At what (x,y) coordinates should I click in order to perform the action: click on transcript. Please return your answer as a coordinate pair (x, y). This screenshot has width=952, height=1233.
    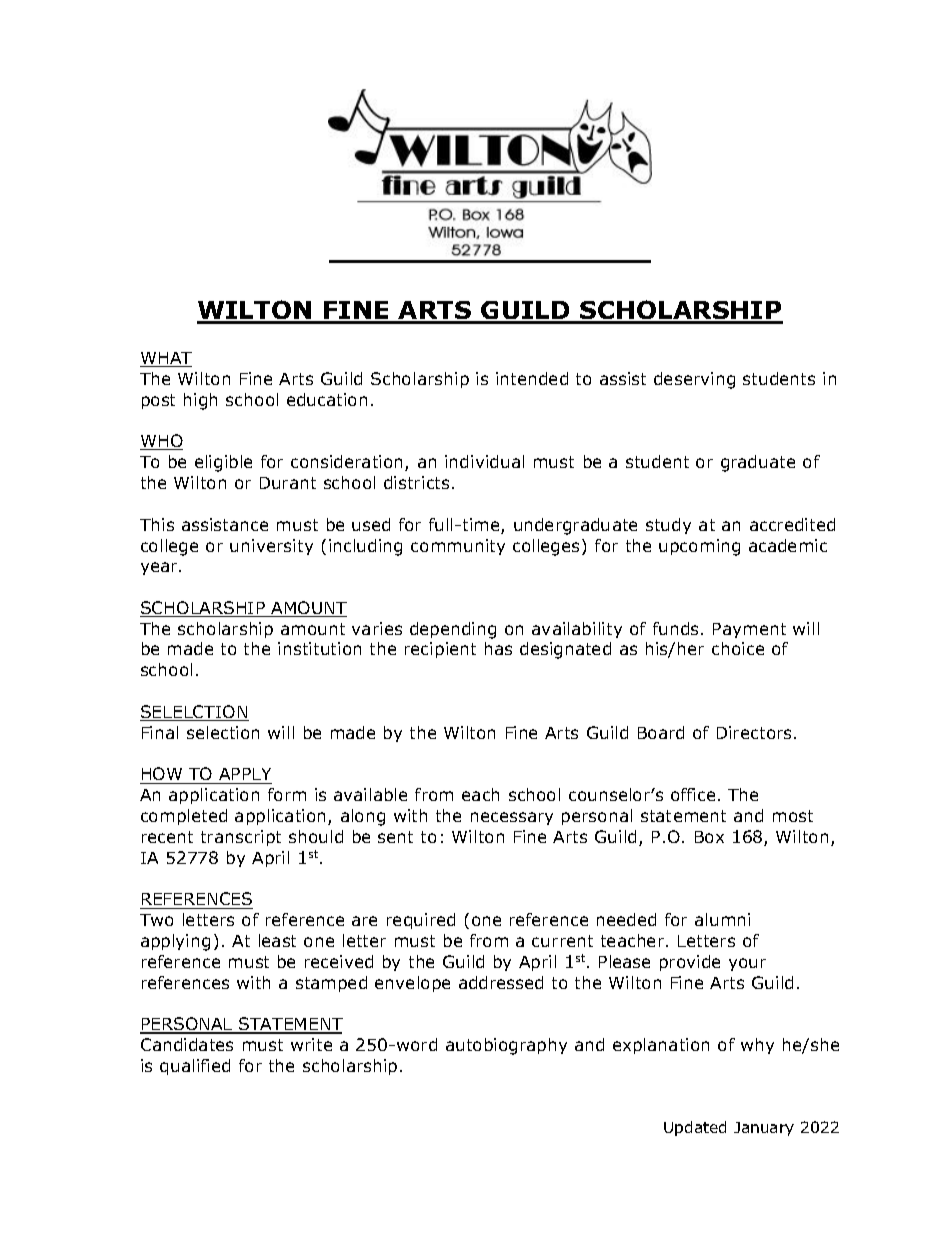
    Looking at the image, I should click on (241, 838).
